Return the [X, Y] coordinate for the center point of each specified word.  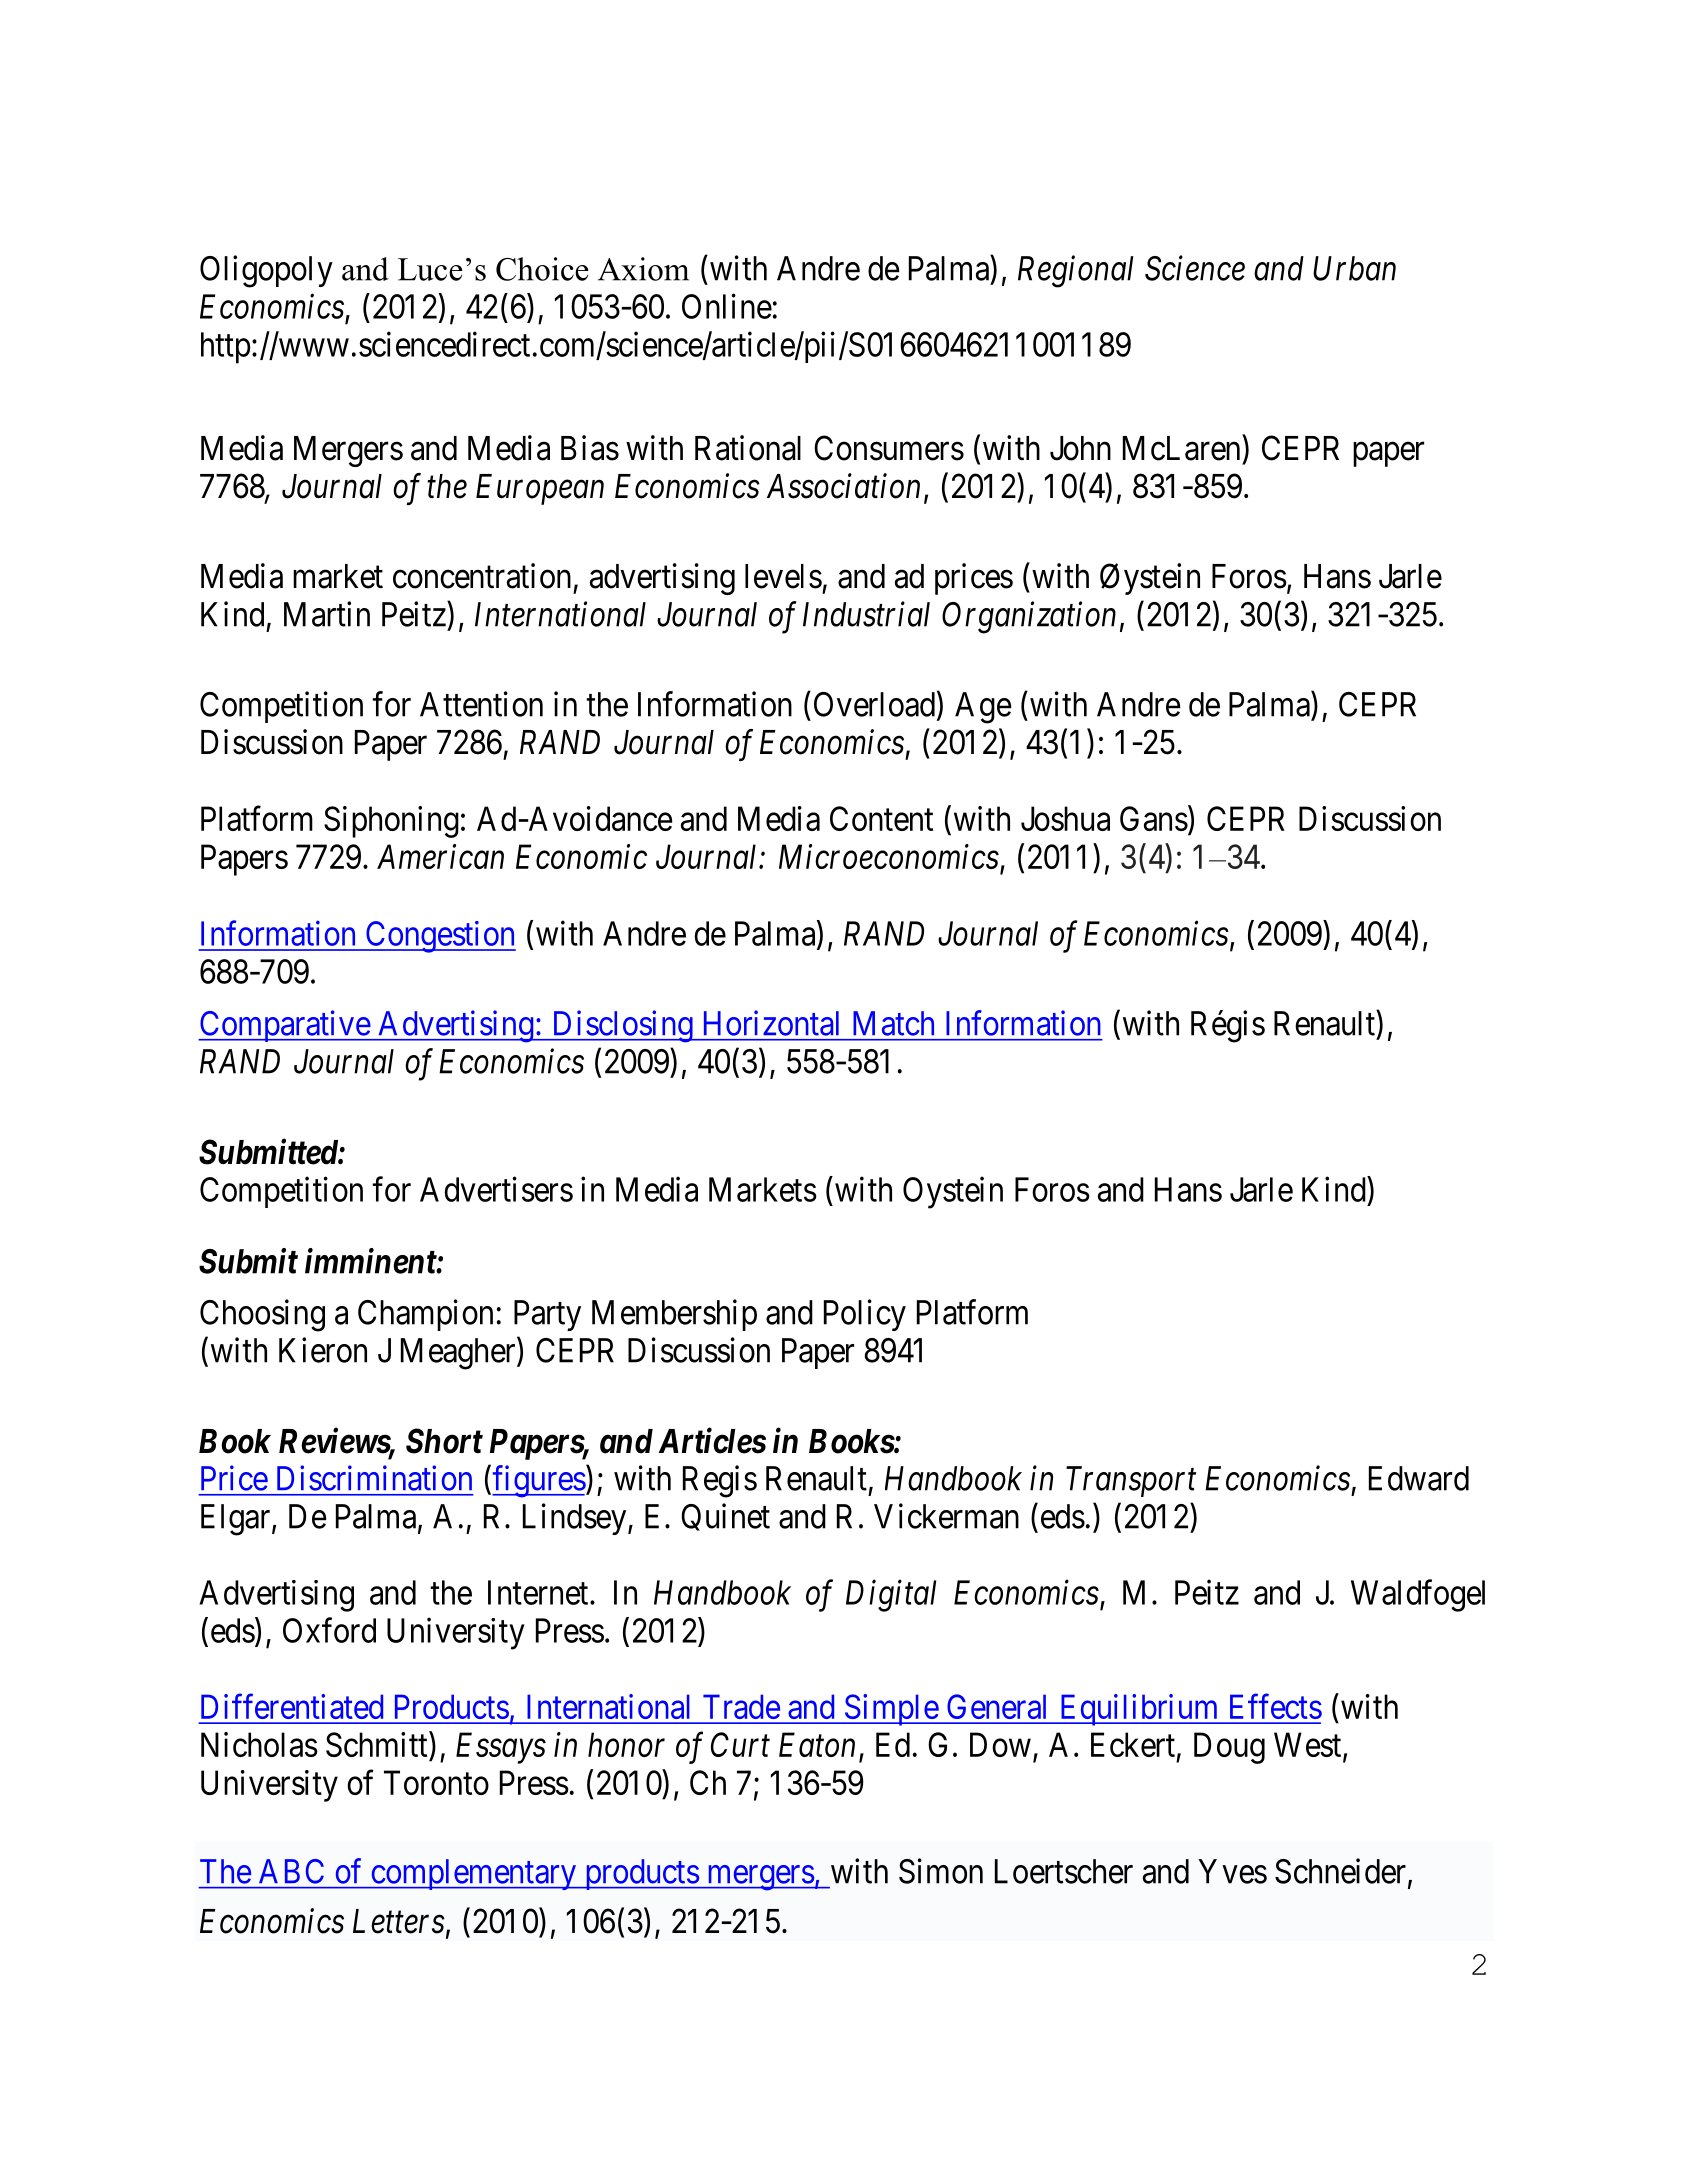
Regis [720, 1481]
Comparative [284, 1026]
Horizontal [771, 1023]
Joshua [1065, 818]
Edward [1419, 1478]
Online [727, 306]
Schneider [1342, 1872]
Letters [399, 1921]
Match [893, 1023]
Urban [1354, 268]
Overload [874, 704]
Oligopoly [266, 271]
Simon [941, 1871]
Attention [481, 704]
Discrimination [374, 1478]
